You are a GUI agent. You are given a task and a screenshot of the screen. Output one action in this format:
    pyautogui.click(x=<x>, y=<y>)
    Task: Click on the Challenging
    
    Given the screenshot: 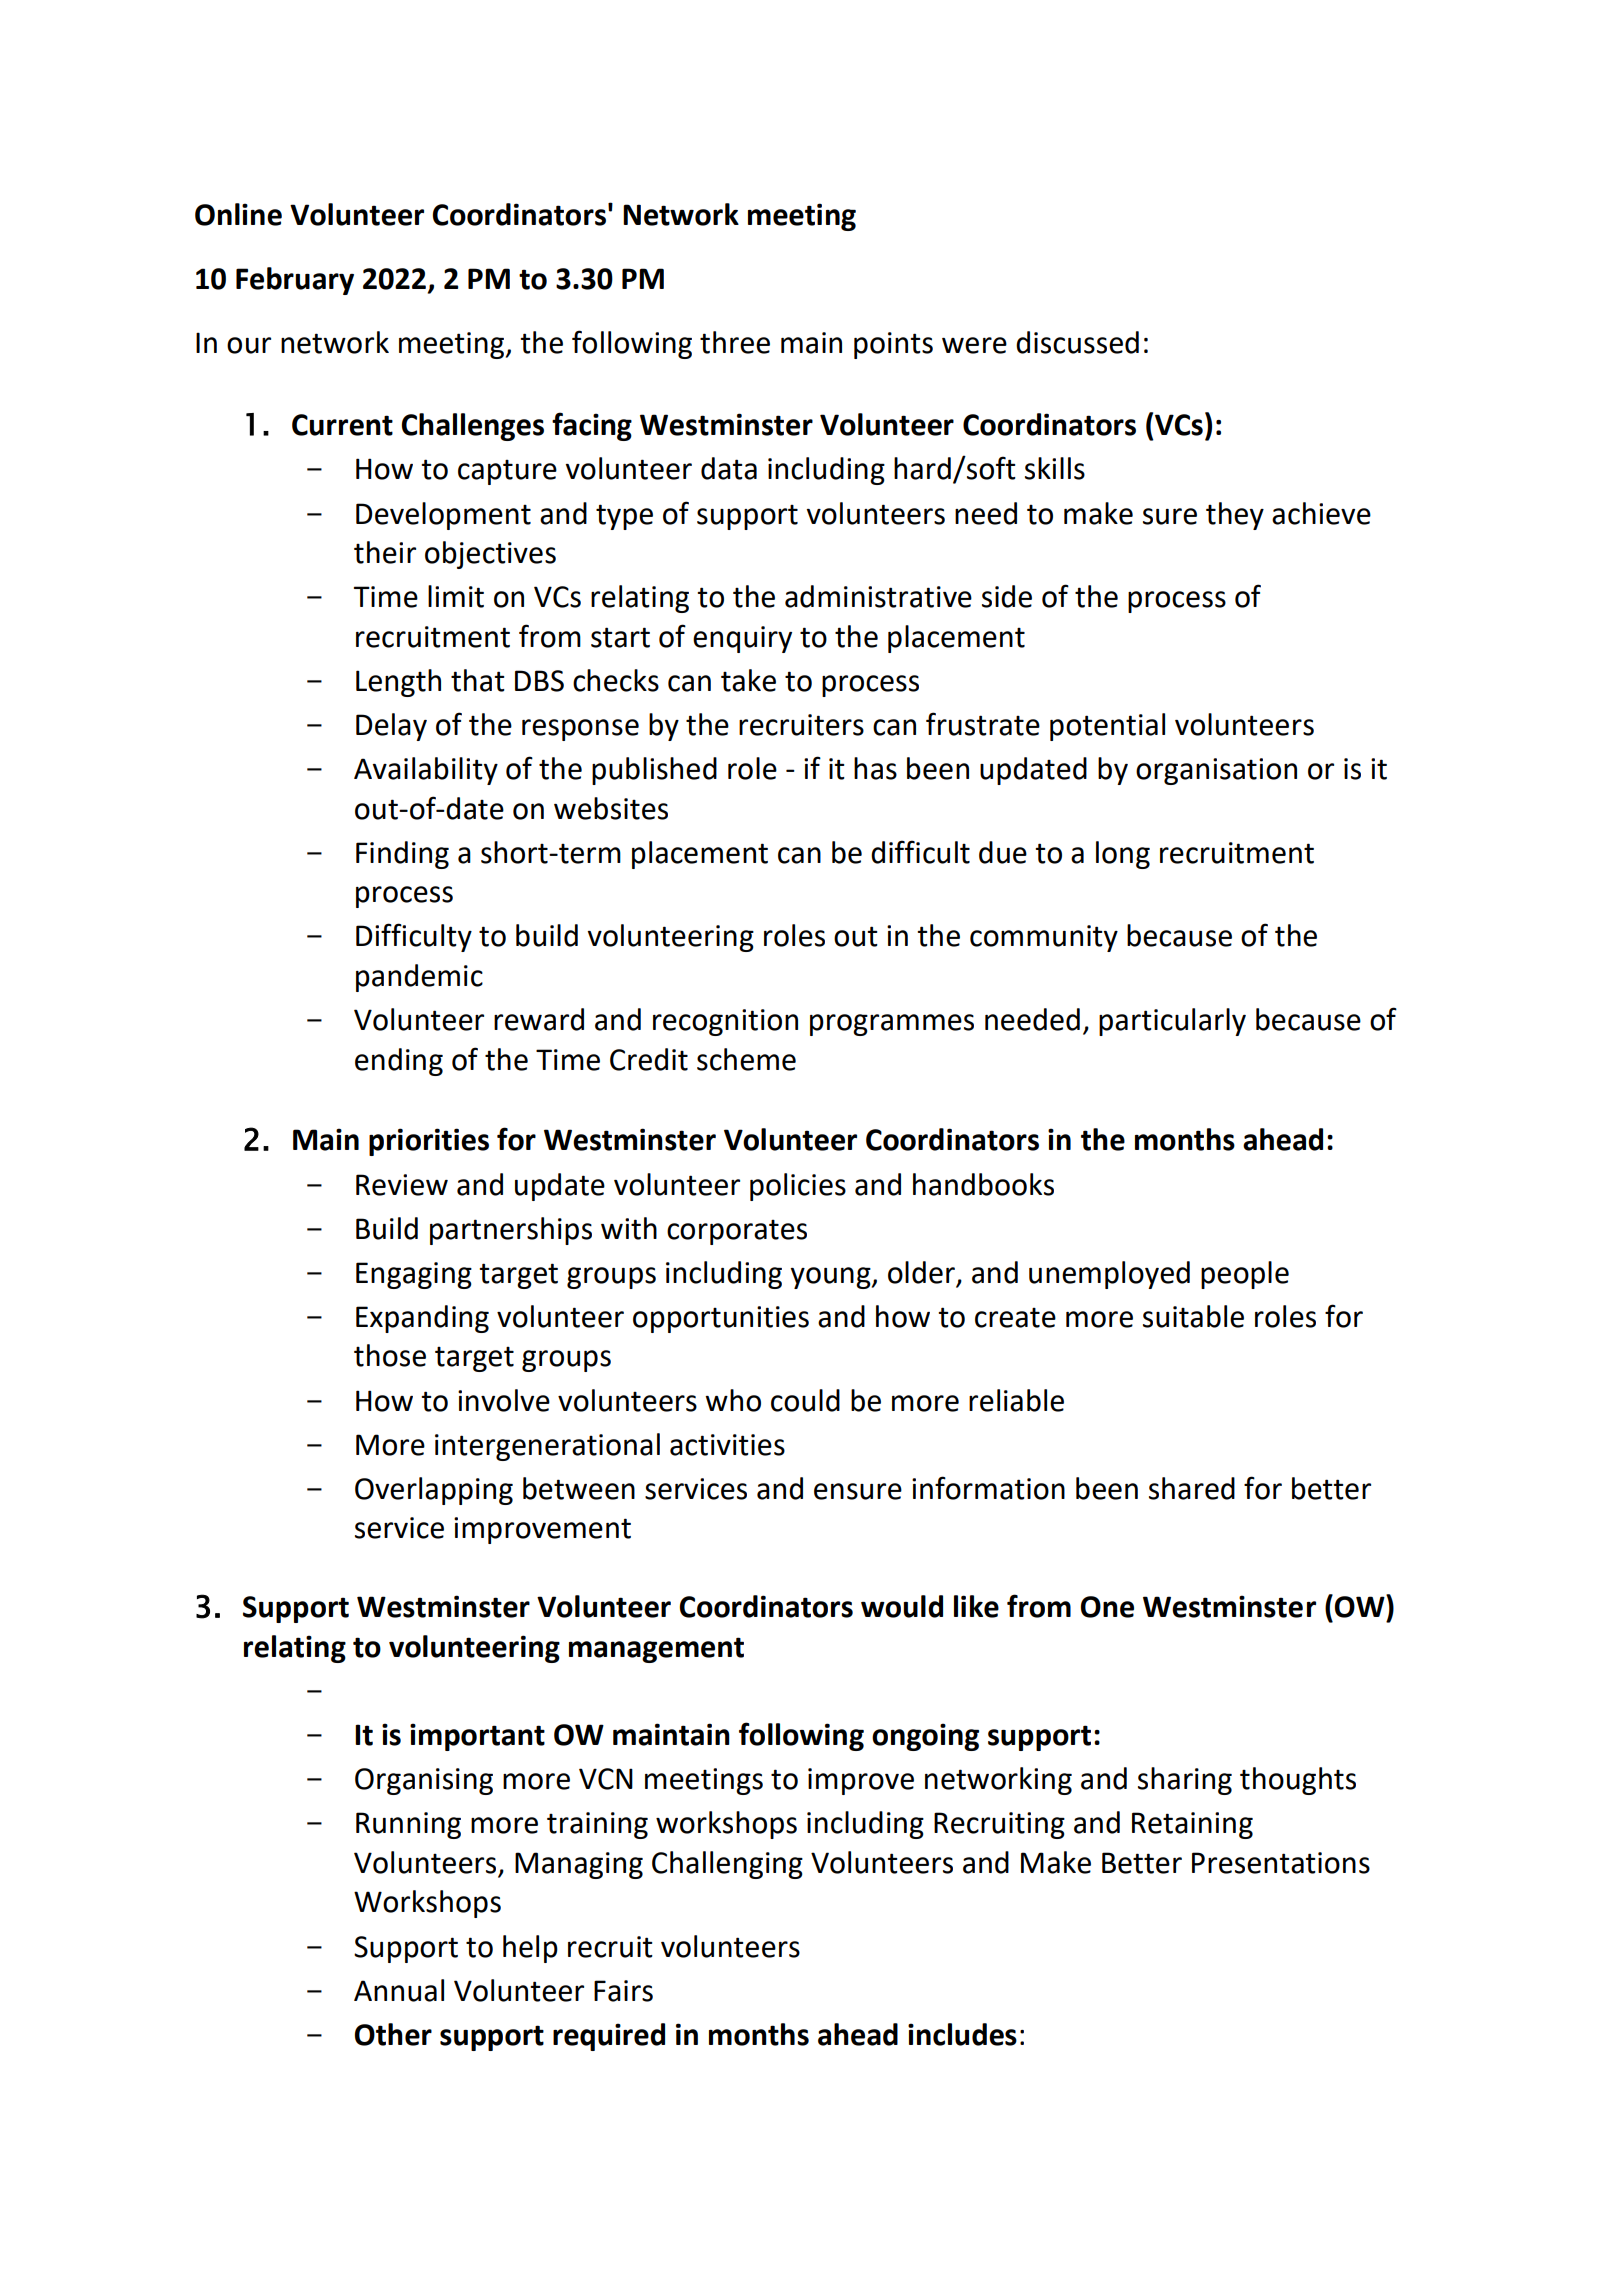 What is the action you would take?
    pyautogui.click(x=727, y=1865)
